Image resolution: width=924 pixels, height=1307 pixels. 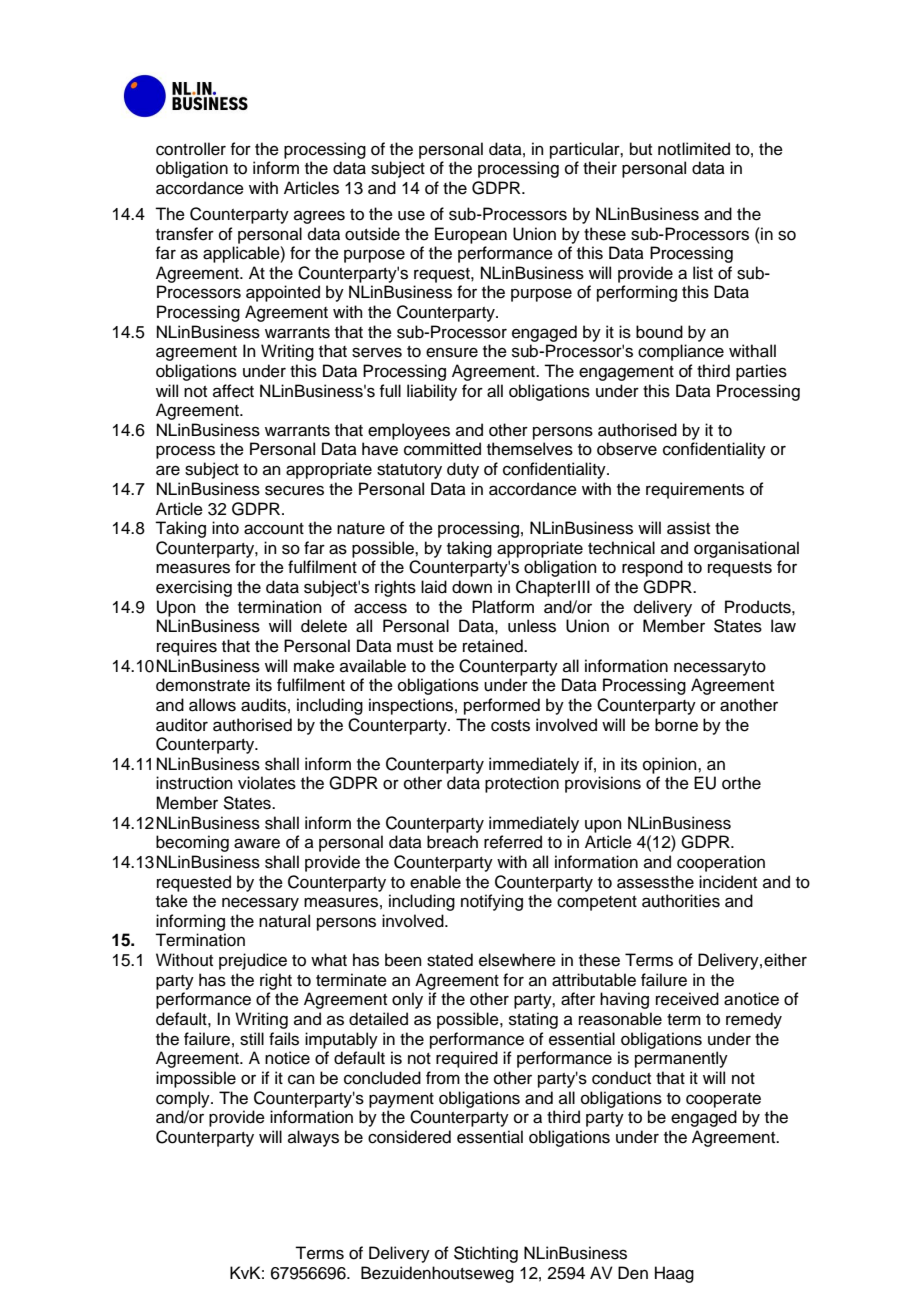 I want to click on always, so click(x=313, y=1138).
